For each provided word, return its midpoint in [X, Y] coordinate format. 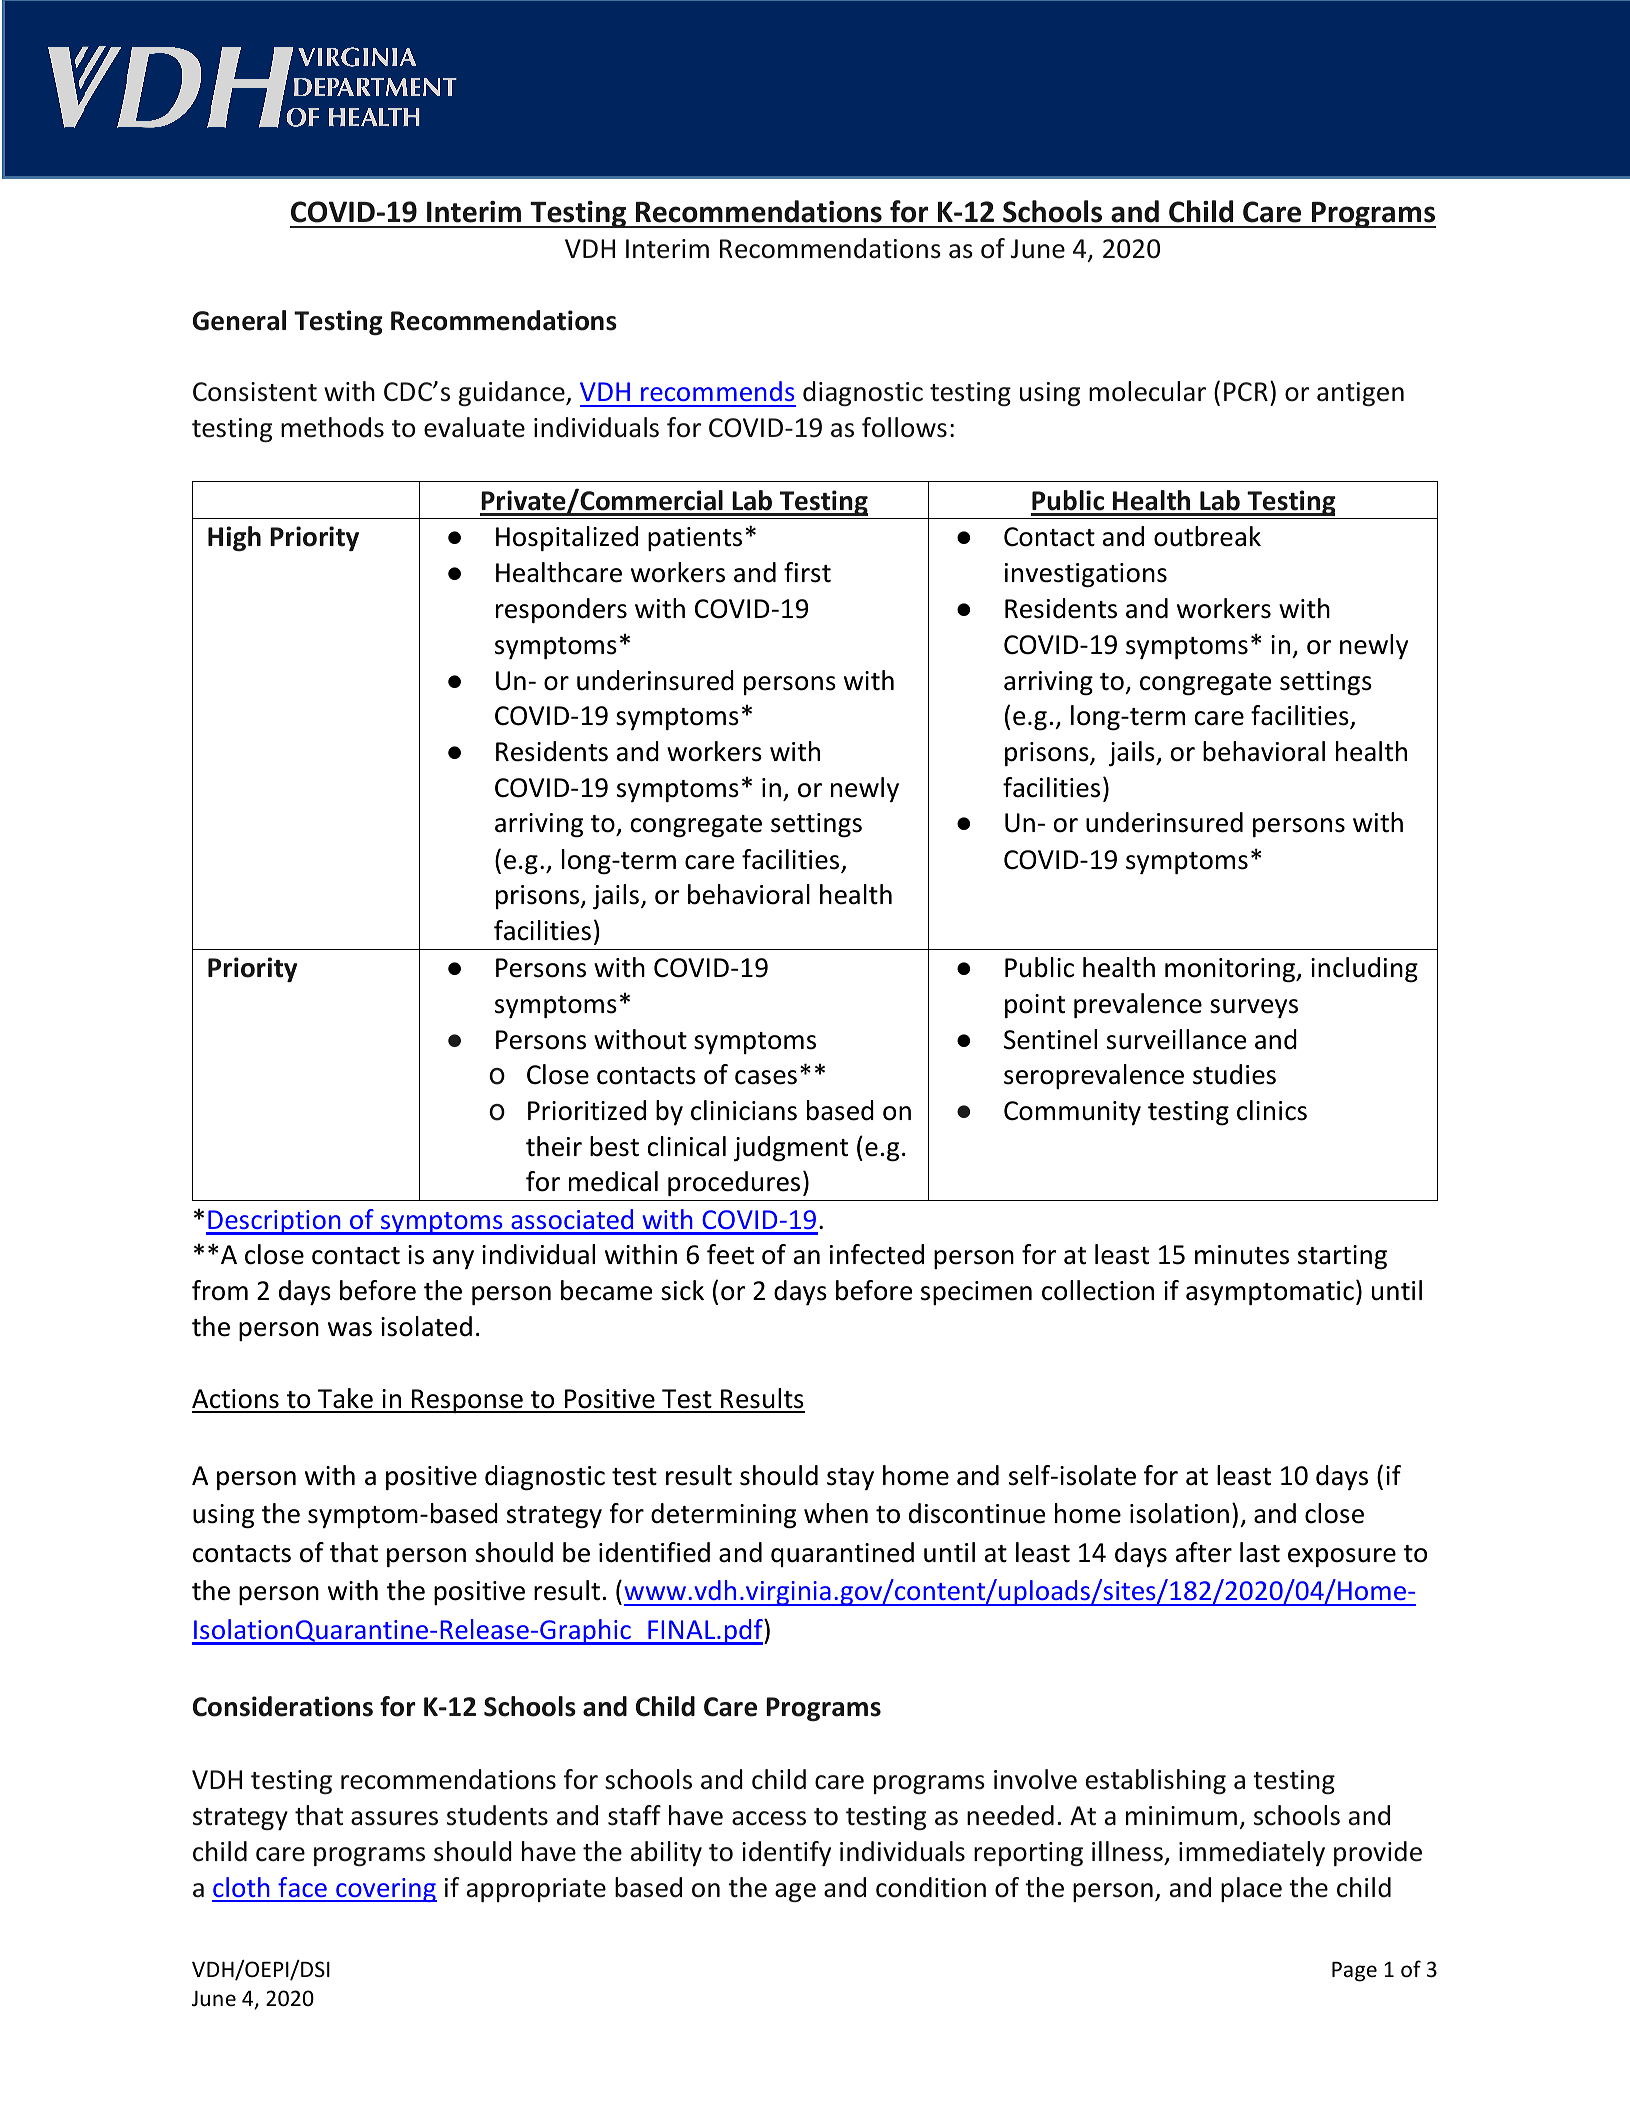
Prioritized [587, 1110]
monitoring [1231, 970]
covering [385, 1890]
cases [766, 1077]
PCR [1246, 391]
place [1251, 1889]
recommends [717, 391]
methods [332, 427]
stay [850, 1479]
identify [786, 1853]
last [1260, 1552]
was [350, 1329]
